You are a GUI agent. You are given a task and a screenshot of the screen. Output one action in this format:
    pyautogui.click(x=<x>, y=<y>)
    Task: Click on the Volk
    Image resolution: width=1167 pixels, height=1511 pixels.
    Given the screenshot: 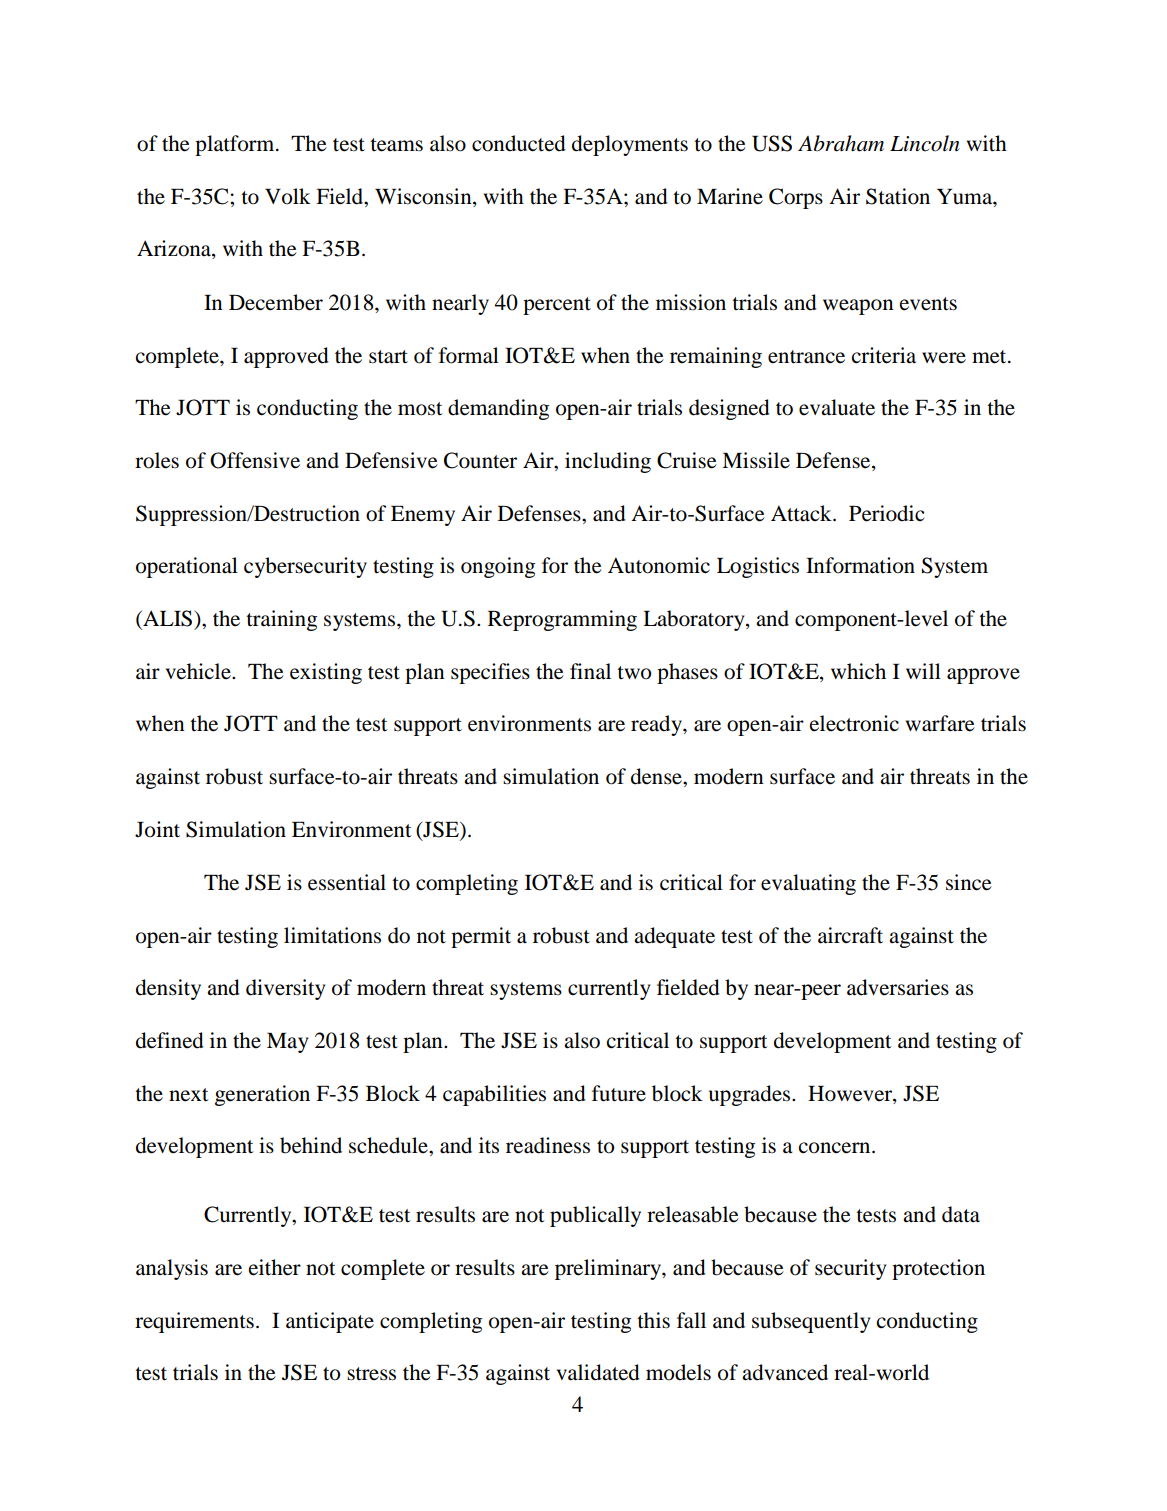 What is the action you would take?
    pyautogui.click(x=288, y=196)
